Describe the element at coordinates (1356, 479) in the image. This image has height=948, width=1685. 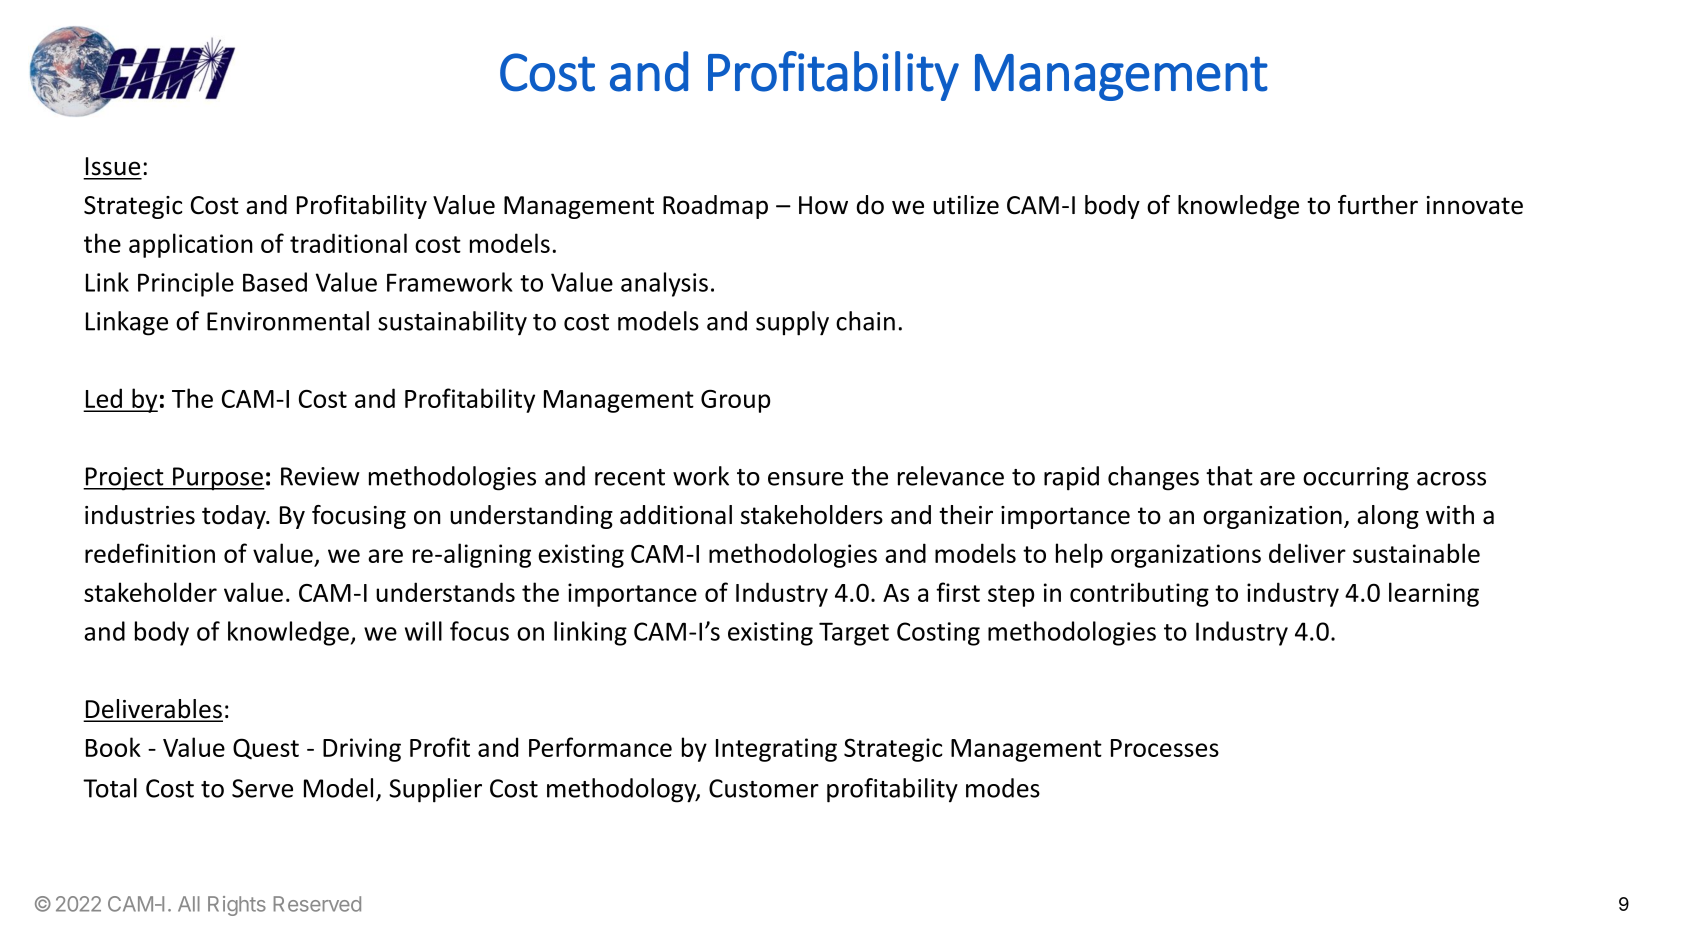
I see `occurring` at that location.
